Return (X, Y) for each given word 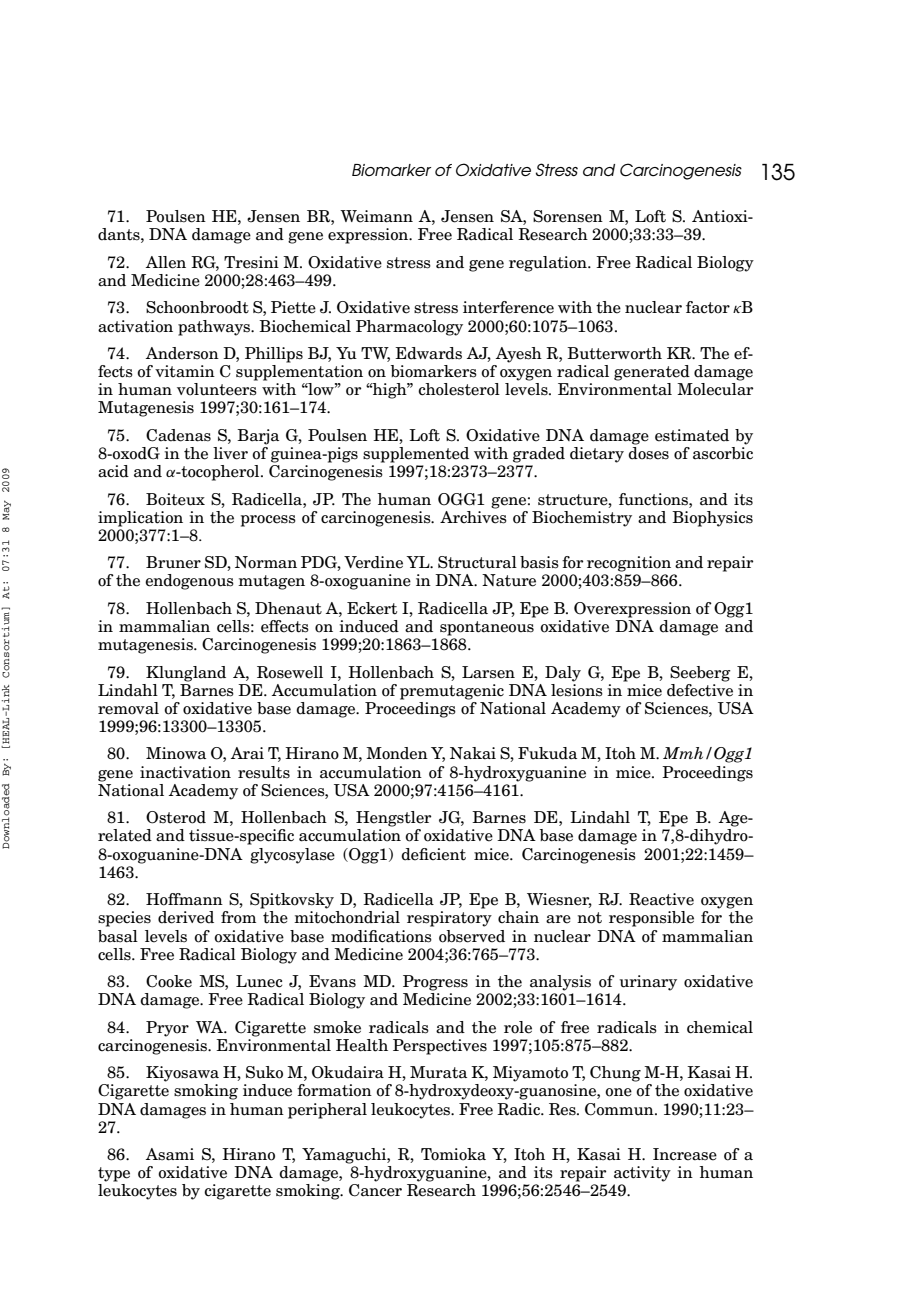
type (114, 1174)
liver (230, 453)
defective (700, 689)
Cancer (375, 1190)
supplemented (416, 455)
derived (186, 917)
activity (642, 1174)
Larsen (488, 672)
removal (128, 708)
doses (648, 452)
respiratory (449, 919)
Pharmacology (409, 328)
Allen (166, 262)
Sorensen (568, 216)
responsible (651, 919)
